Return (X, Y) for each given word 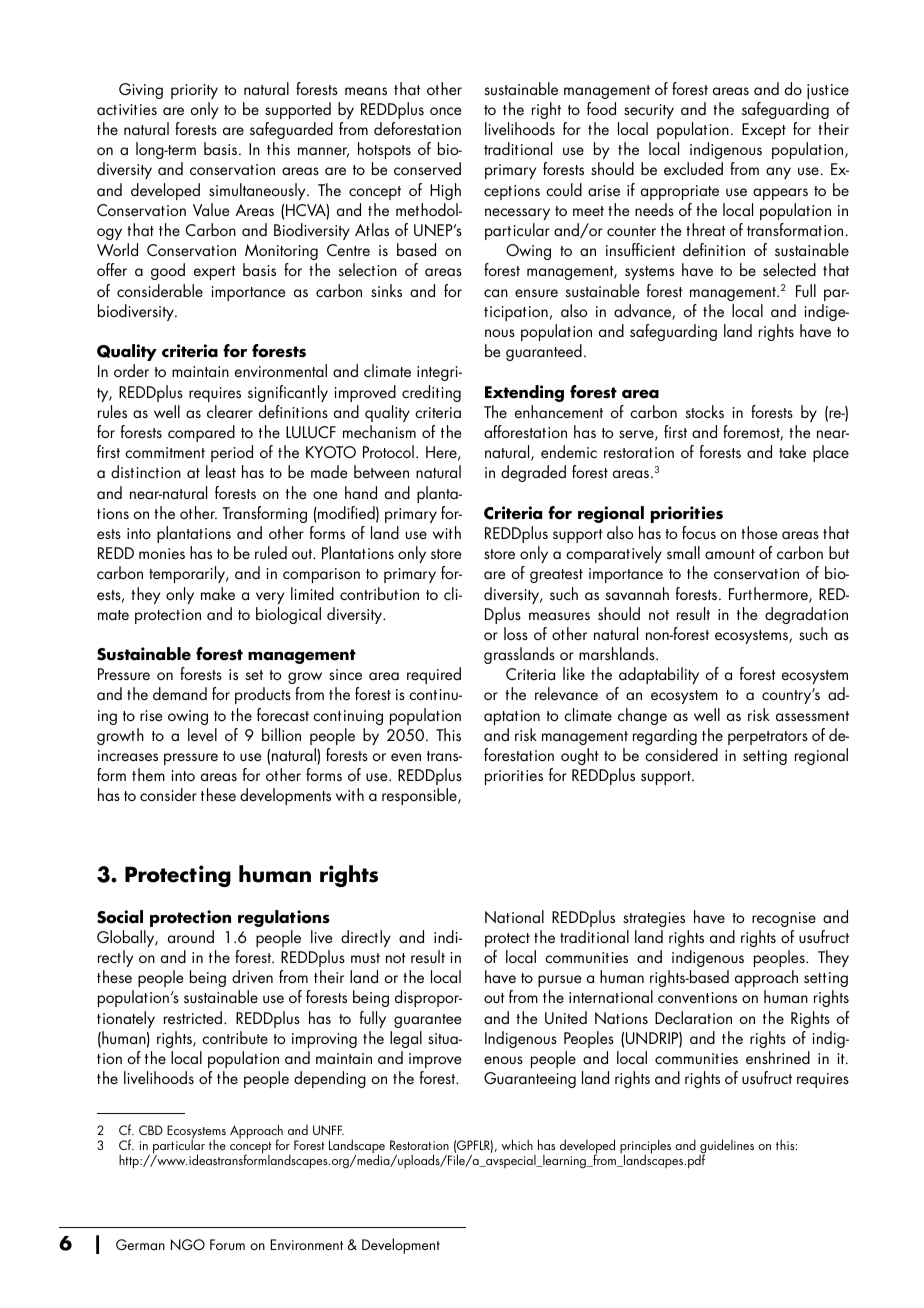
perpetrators (768, 738)
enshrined (778, 1057)
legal (406, 1039)
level (202, 734)
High (445, 191)
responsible (420, 796)
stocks (704, 411)
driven (252, 976)
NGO (188, 1244)
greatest (556, 576)
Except (764, 131)
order (131, 370)
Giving (141, 91)
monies (162, 553)
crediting (431, 393)
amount (730, 554)
